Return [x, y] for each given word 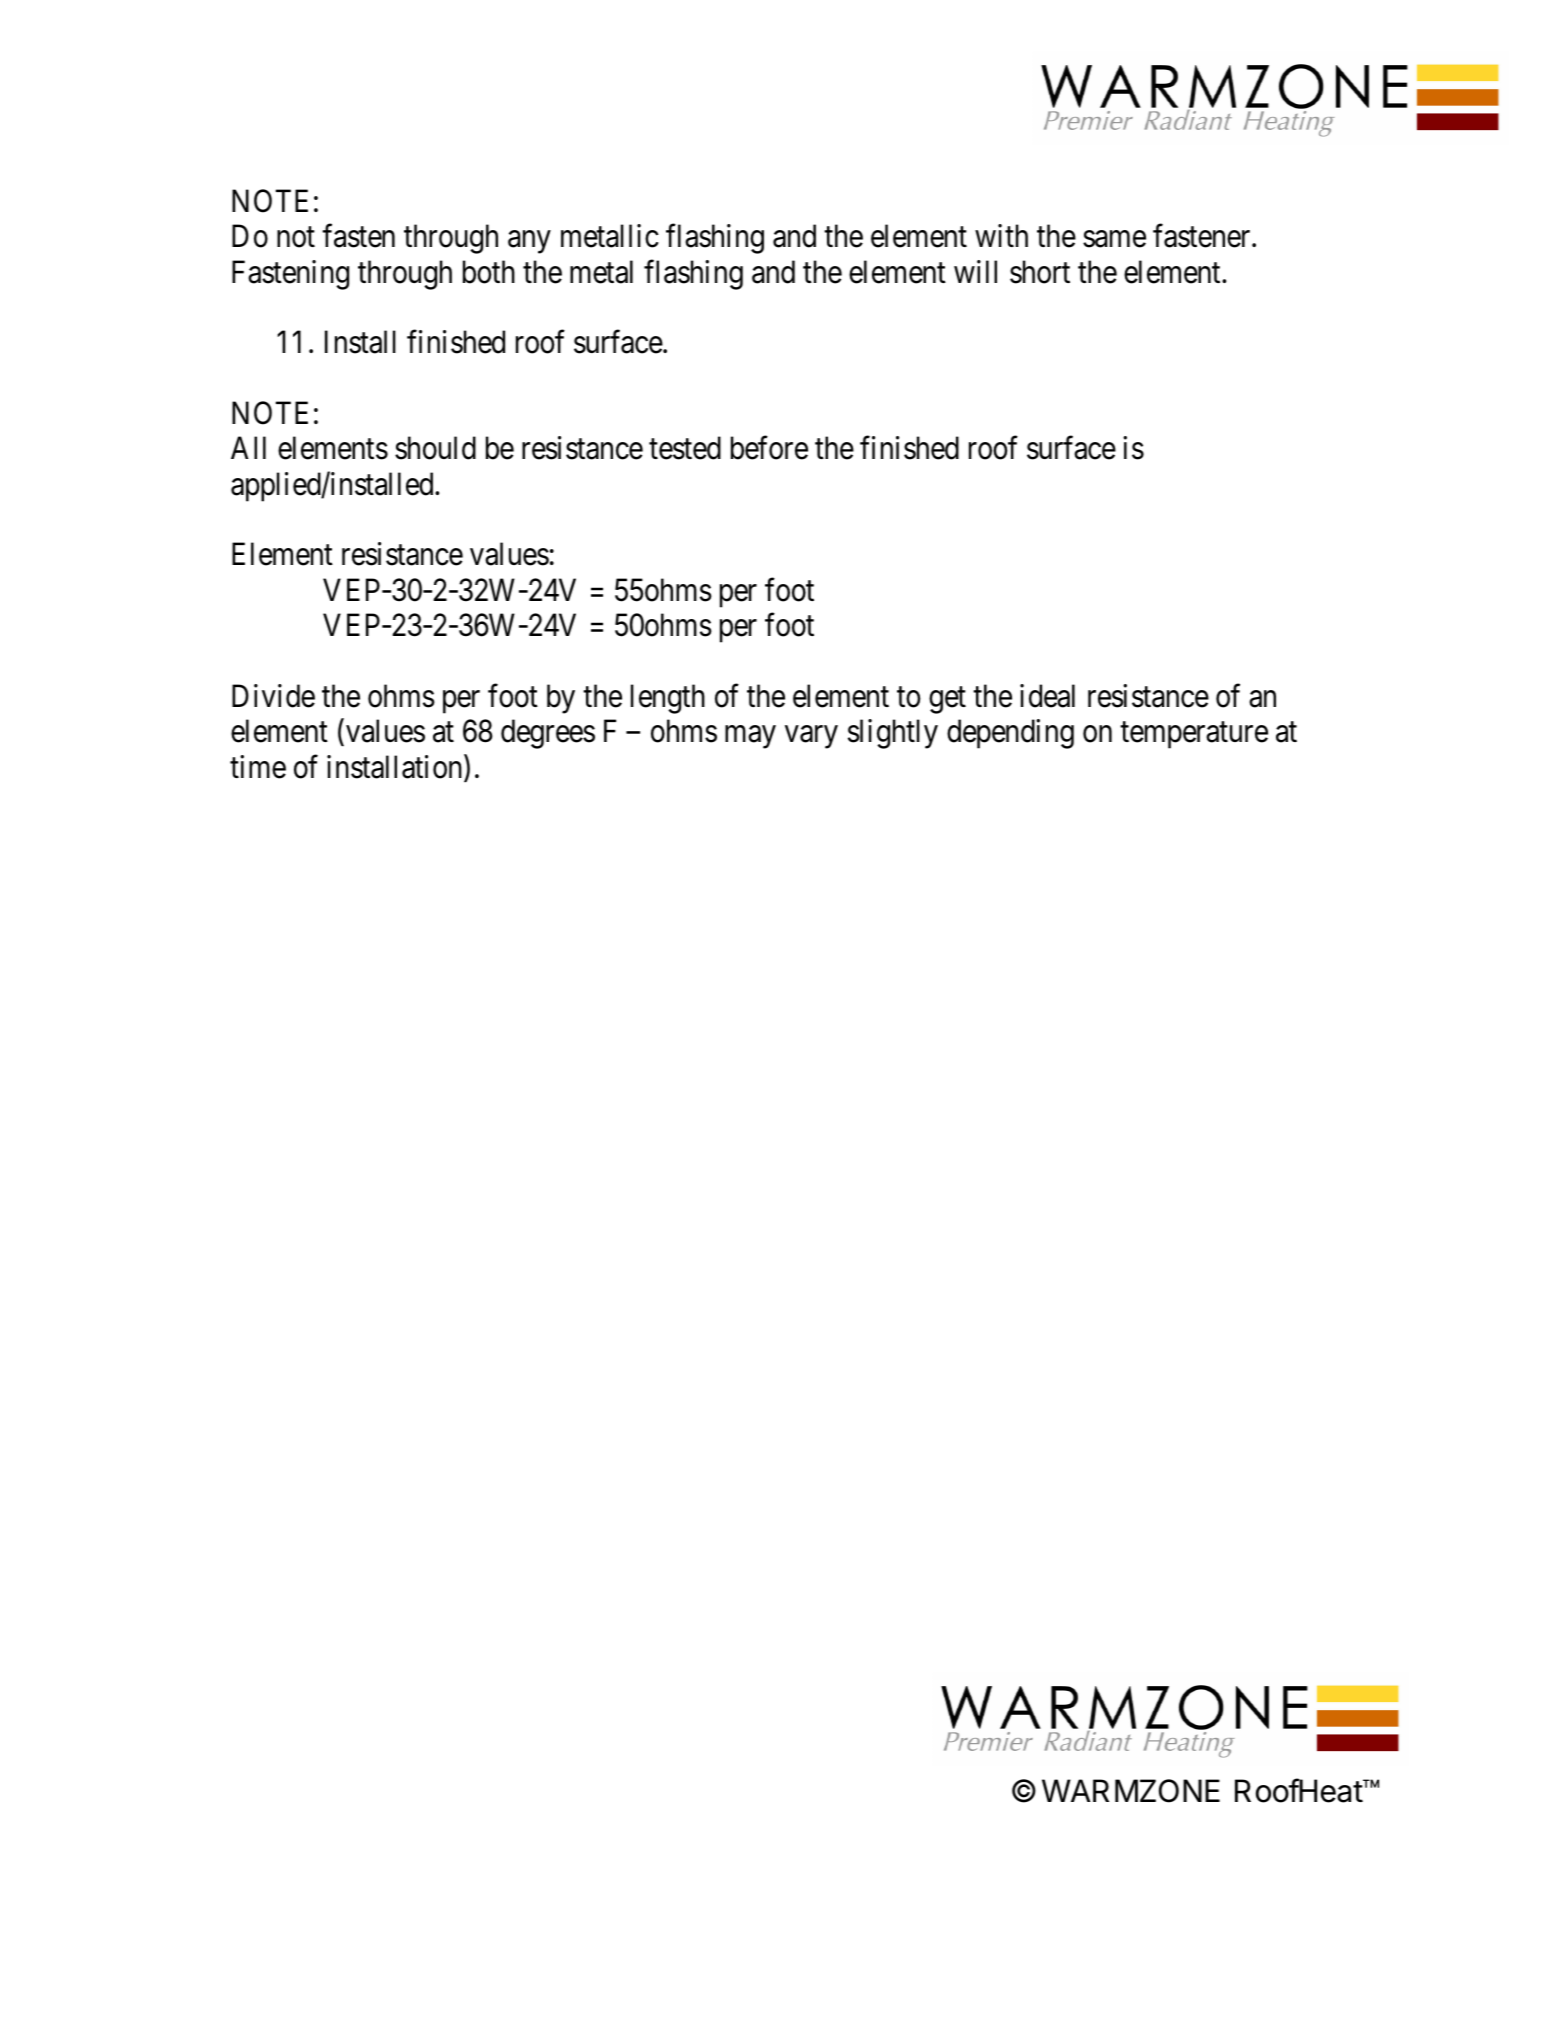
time [258, 767]
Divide [273, 696]
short [1040, 272]
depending [1010, 734]
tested [685, 448]
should [435, 448]
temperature [1194, 735]
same [1114, 239]
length [668, 699]
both [489, 272]
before [769, 448]
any [529, 242]
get [947, 700]
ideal [1047, 696]
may [750, 737]
